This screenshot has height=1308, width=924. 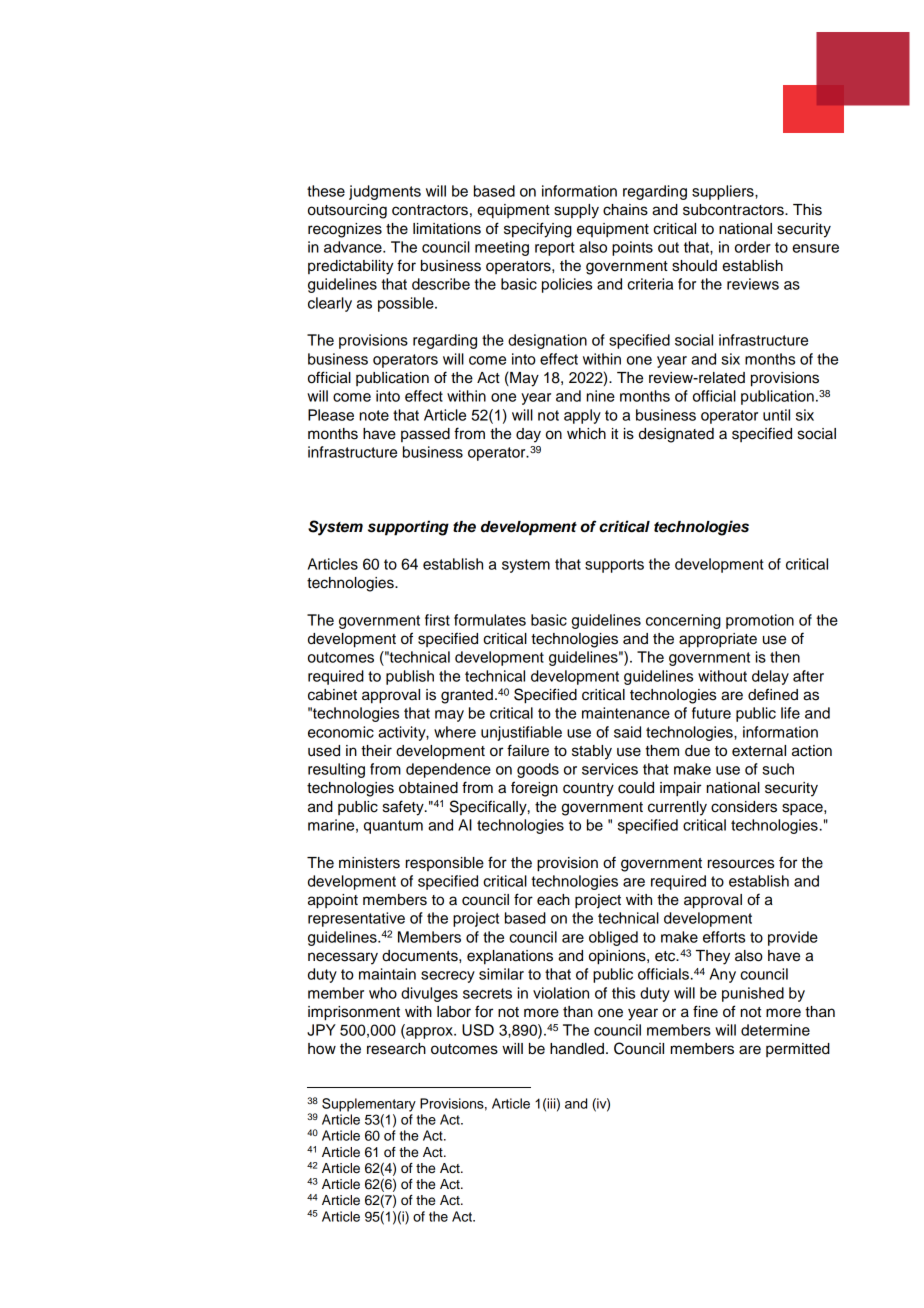 What do you see at coordinates (577, 1049) in the screenshot?
I see `handled` at bounding box center [577, 1049].
